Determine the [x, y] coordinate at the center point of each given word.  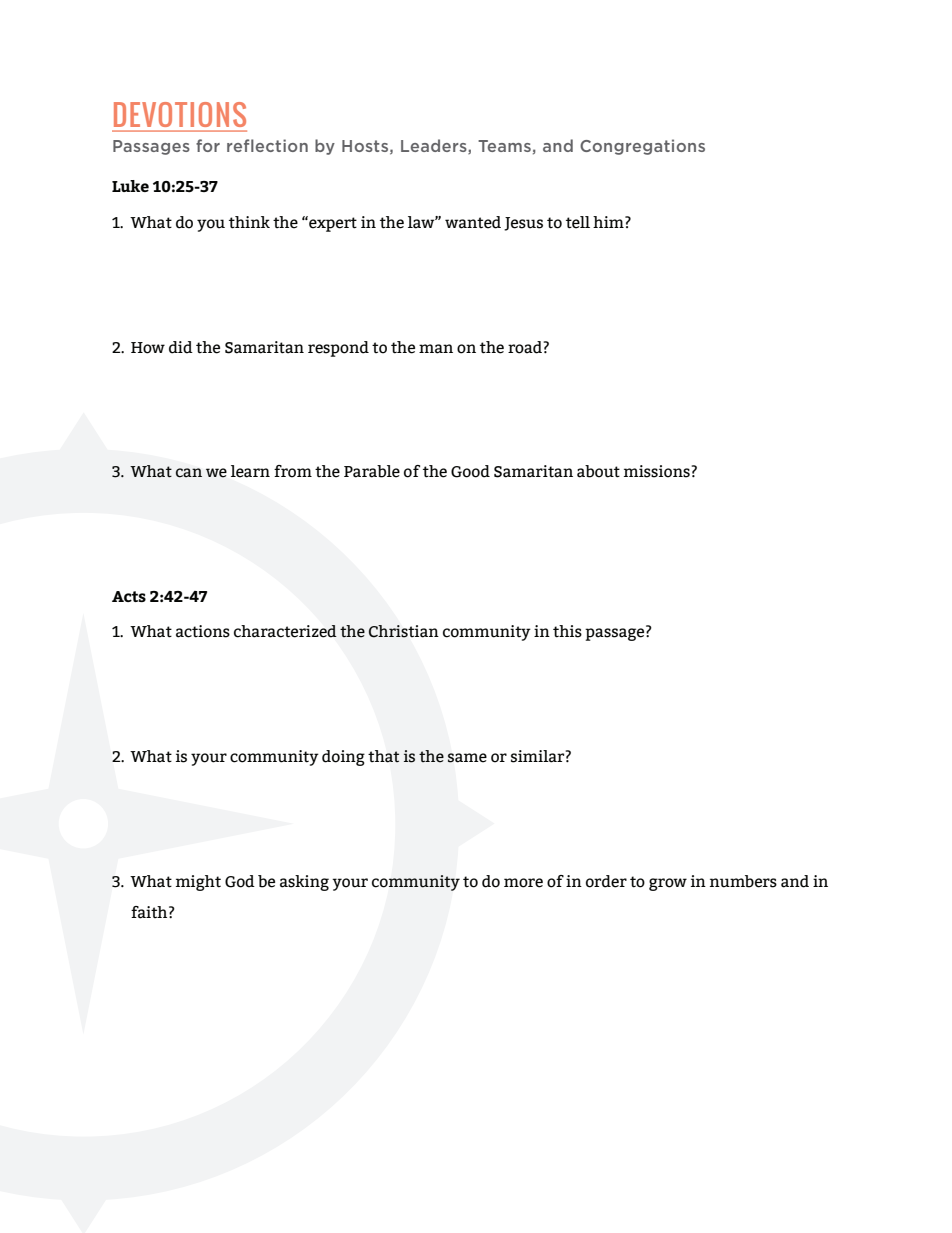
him [609, 222]
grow [668, 884]
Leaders [435, 146]
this [567, 631]
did [181, 347]
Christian [404, 631]
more [523, 883]
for [208, 145]
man [436, 349]
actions [203, 631]
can [189, 473]
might [198, 883]
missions [658, 471]
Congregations [642, 147]
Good [470, 471]
